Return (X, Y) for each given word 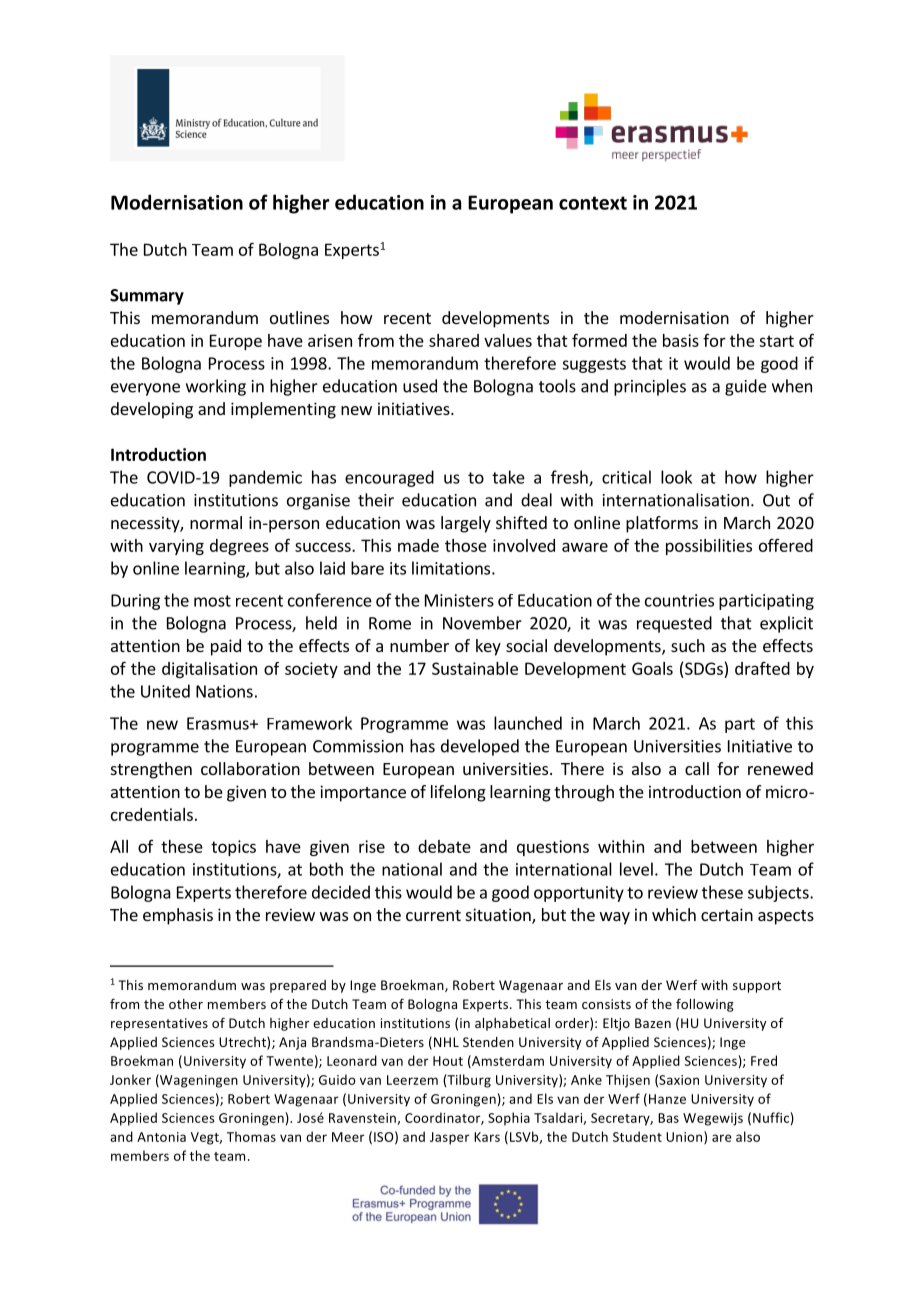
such (688, 645)
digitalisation (209, 670)
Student (637, 1136)
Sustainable (475, 668)
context (593, 203)
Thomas (251, 1136)
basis (681, 340)
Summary (147, 297)
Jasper (450, 1138)
